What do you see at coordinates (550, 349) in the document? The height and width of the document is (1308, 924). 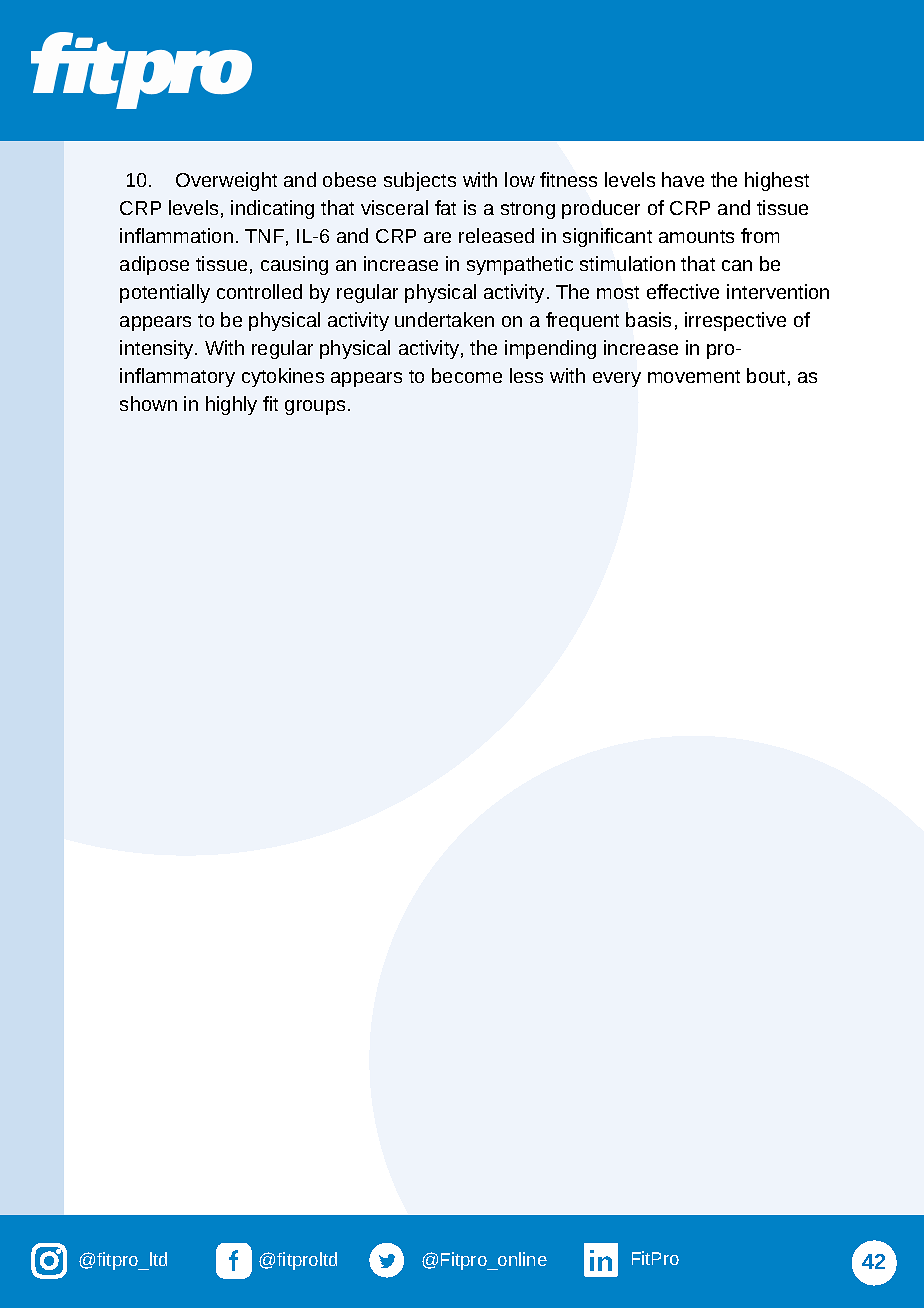 I see `impending` at bounding box center [550, 349].
